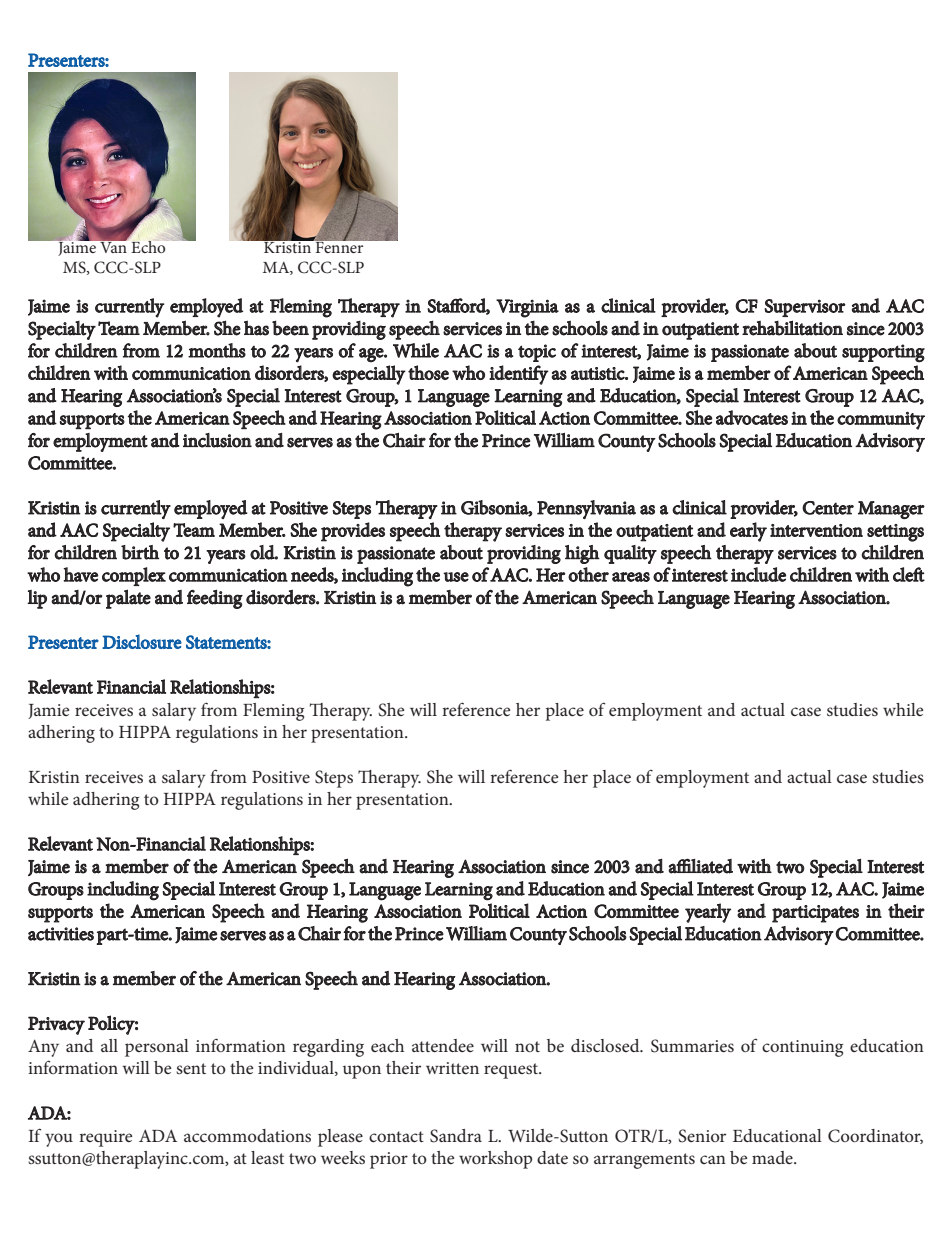 This screenshot has height=1233, width=952. Describe the element at coordinates (105, 1138) in the screenshot. I see `require` at that location.
